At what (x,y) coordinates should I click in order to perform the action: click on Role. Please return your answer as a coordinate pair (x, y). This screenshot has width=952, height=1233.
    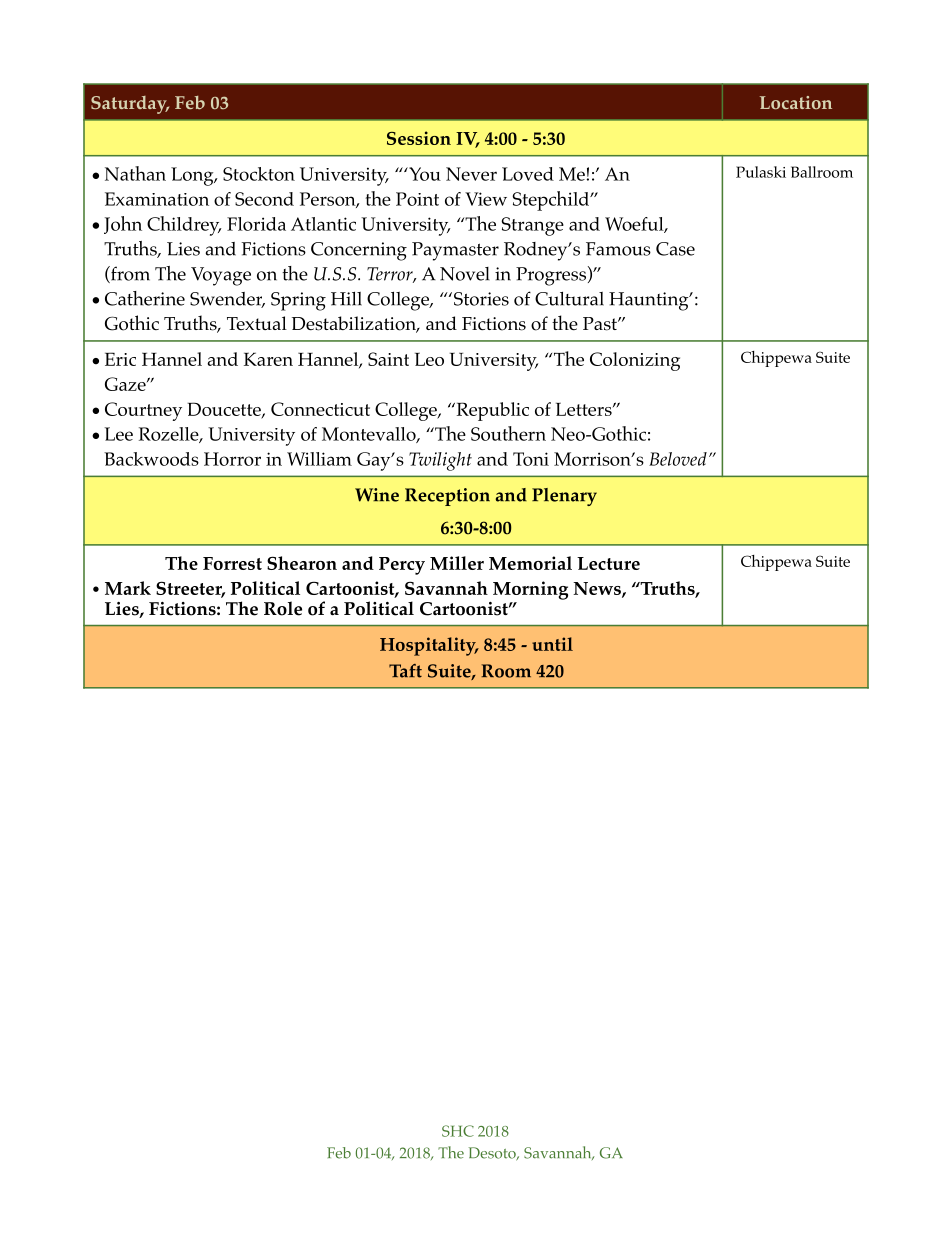
    Looking at the image, I should click on (283, 608).
